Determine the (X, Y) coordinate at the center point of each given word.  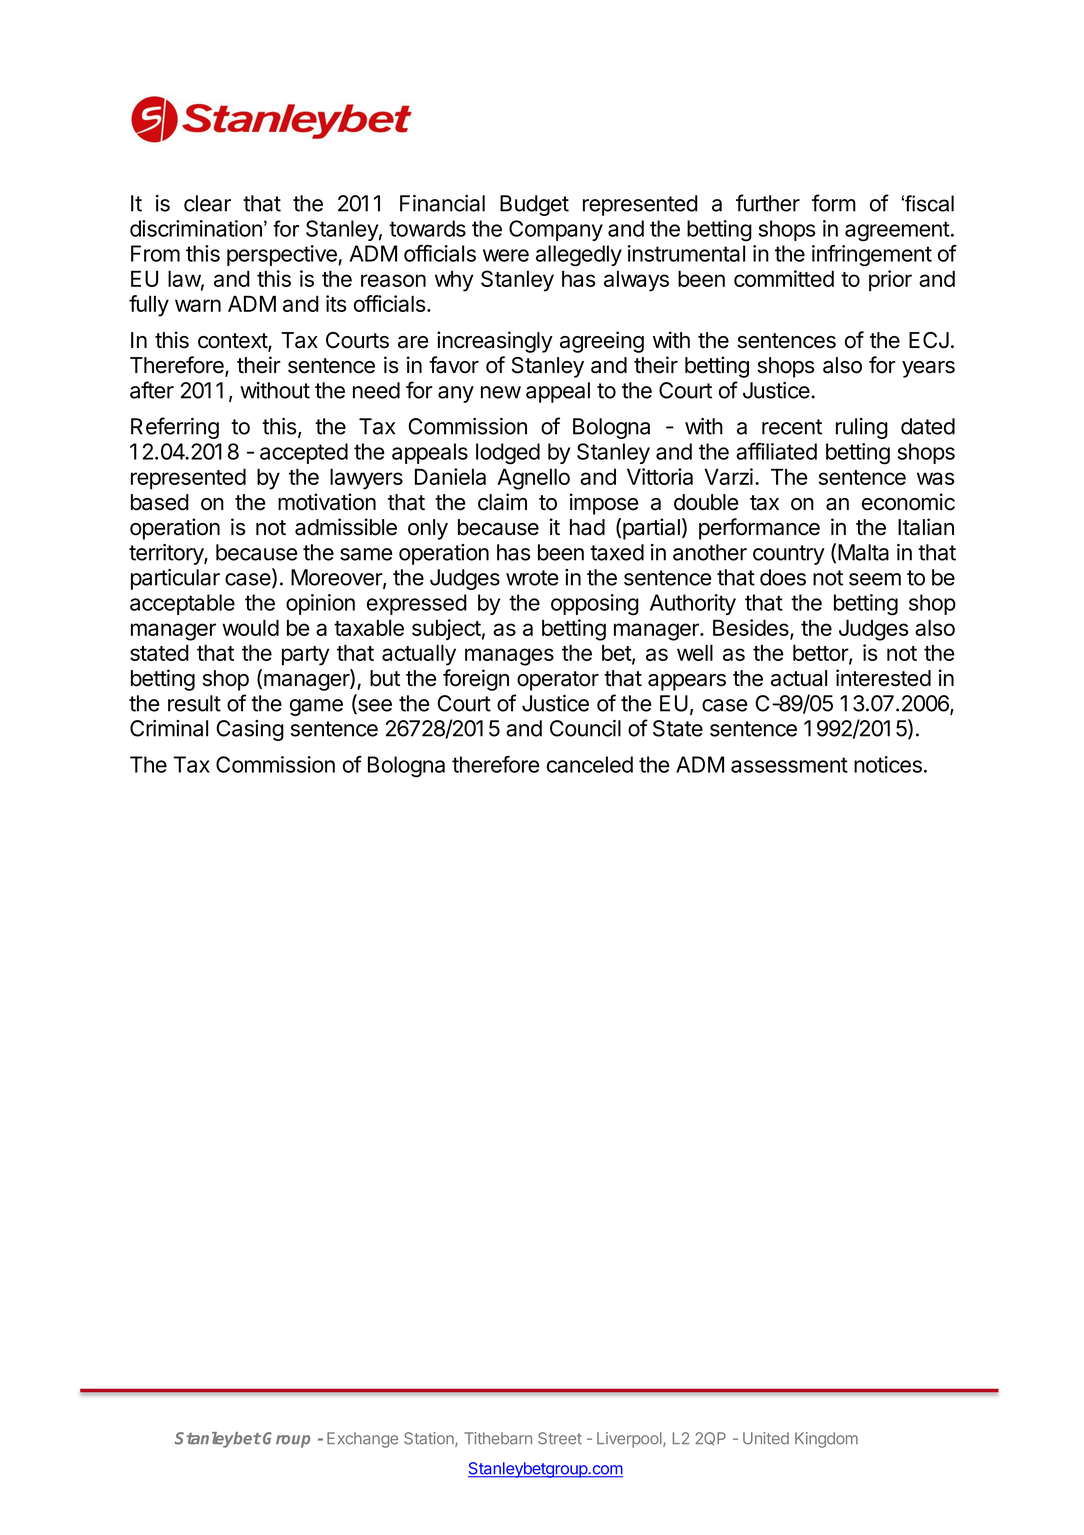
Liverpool (630, 1440)
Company (556, 230)
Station (430, 1439)
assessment (789, 765)
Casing (250, 730)
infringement (872, 256)
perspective (283, 255)
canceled (590, 764)
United (766, 1438)
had (587, 527)
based (160, 502)
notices (888, 764)
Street (560, 1438)
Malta (863, 552)
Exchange (362, 1440)
